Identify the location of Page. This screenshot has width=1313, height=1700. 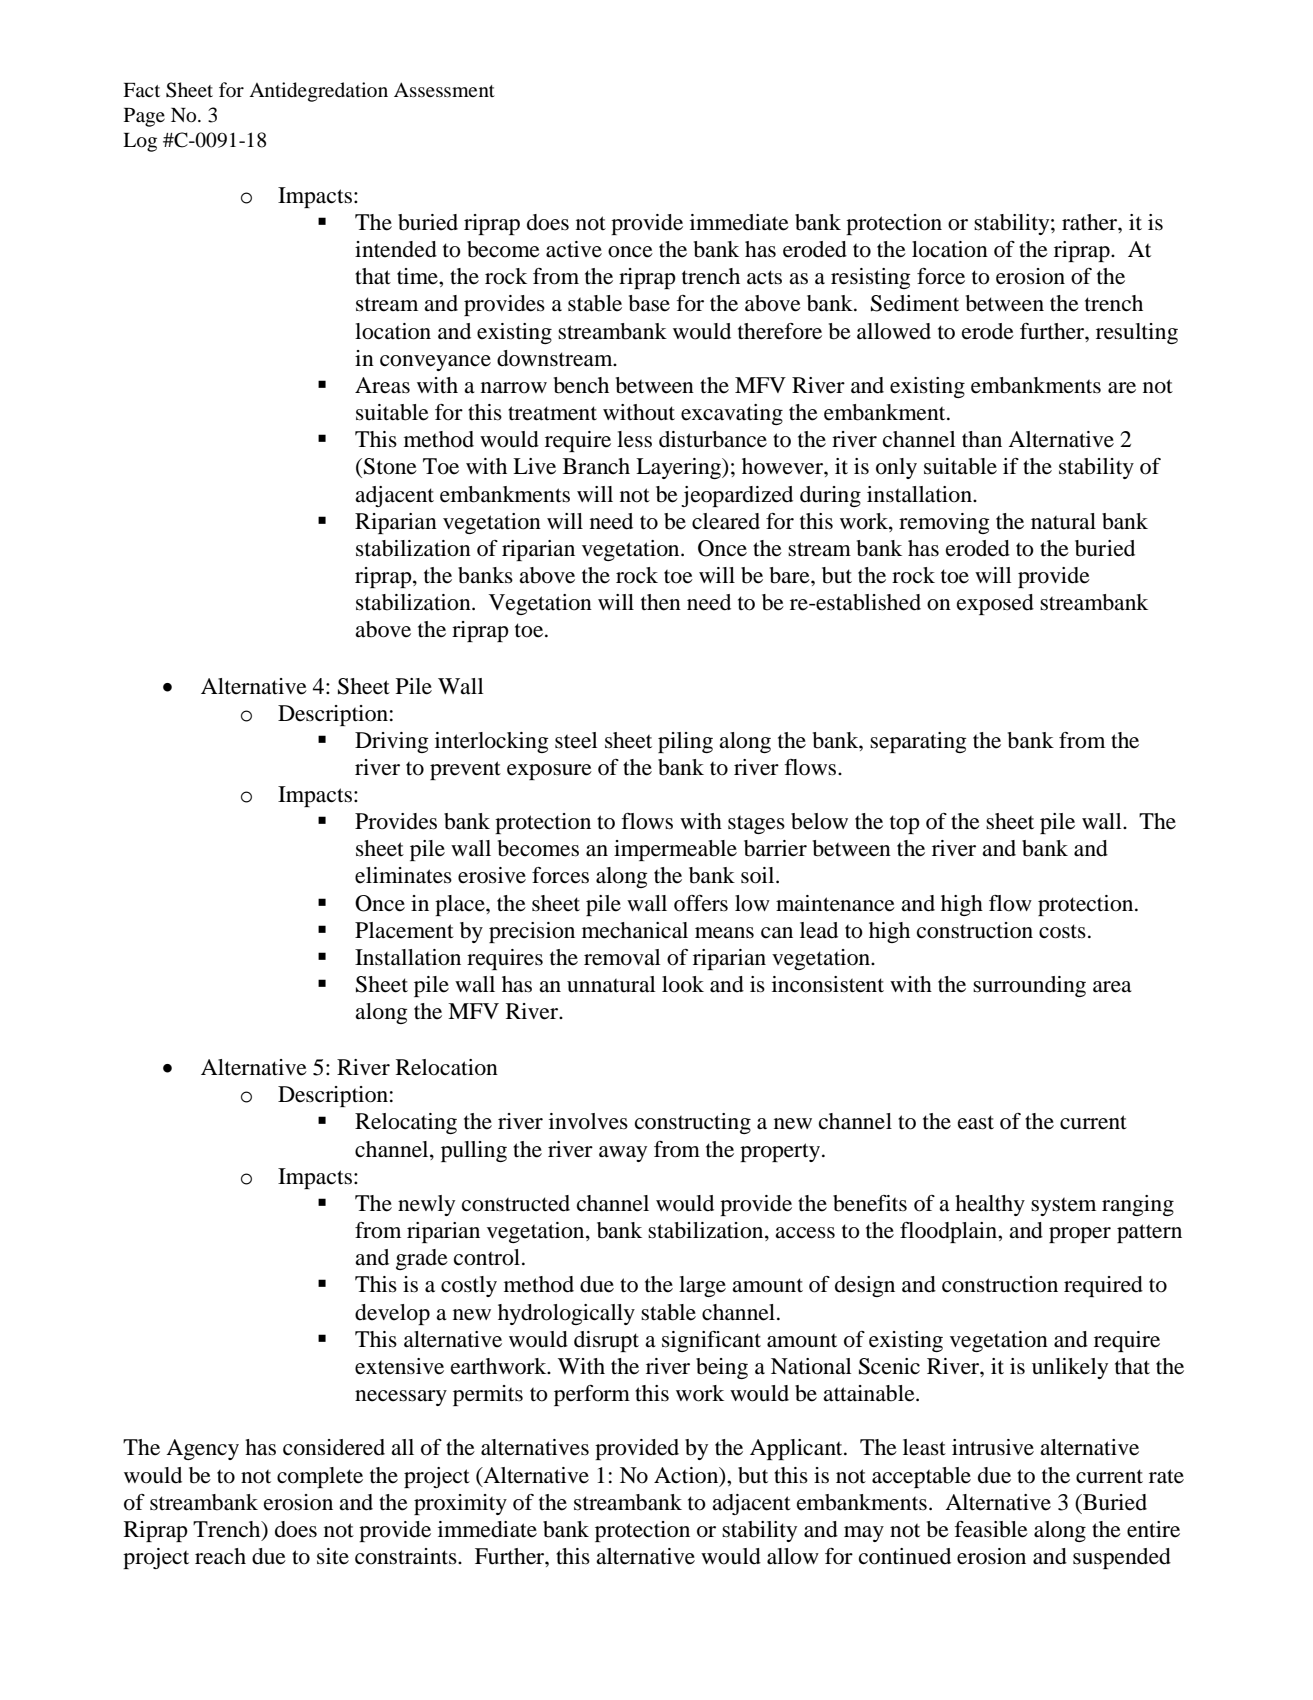
(144, 117).
